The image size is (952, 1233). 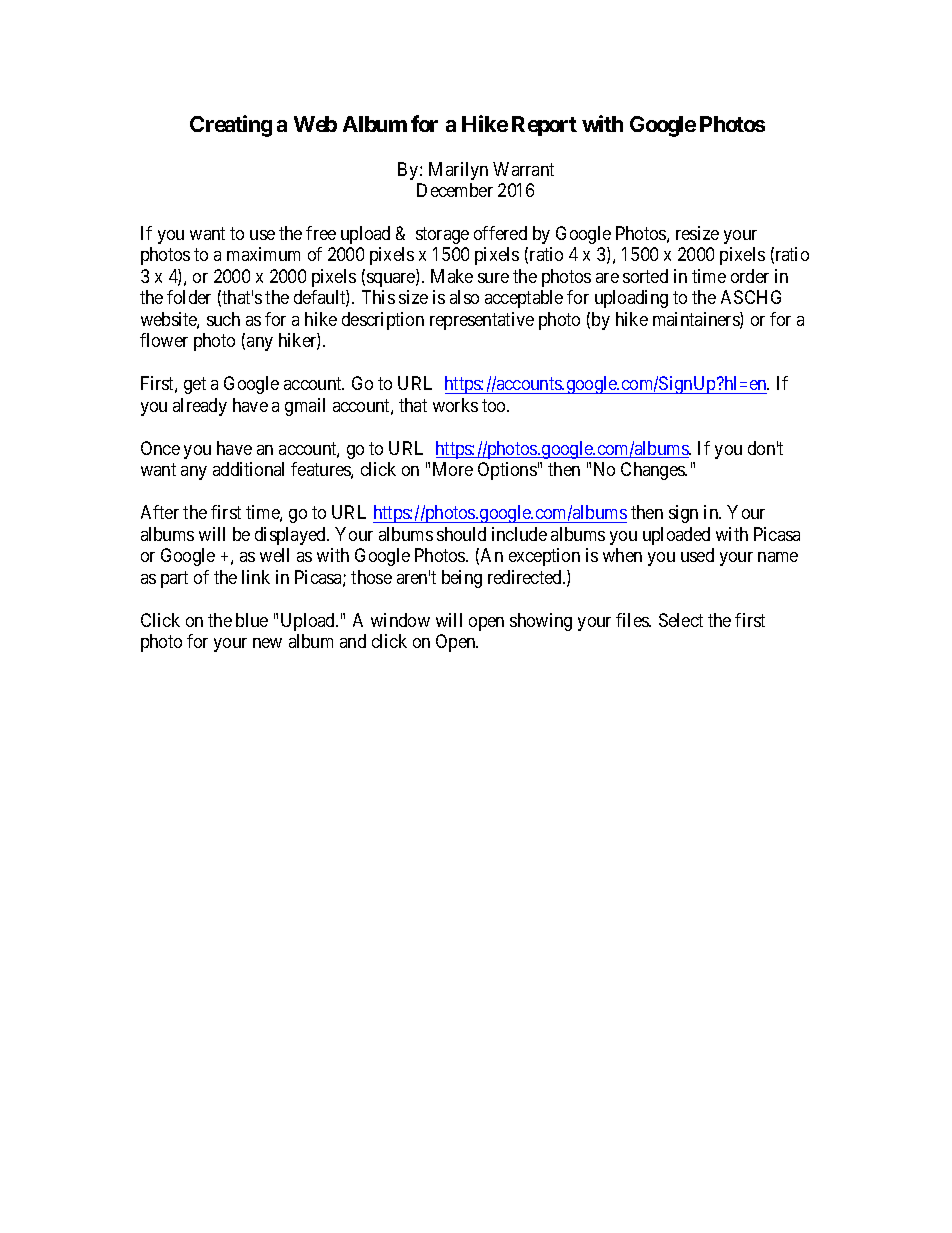 What do you see at coordinates (160, 512) in the image?
I see `After` at bounding box center [160, 512].
